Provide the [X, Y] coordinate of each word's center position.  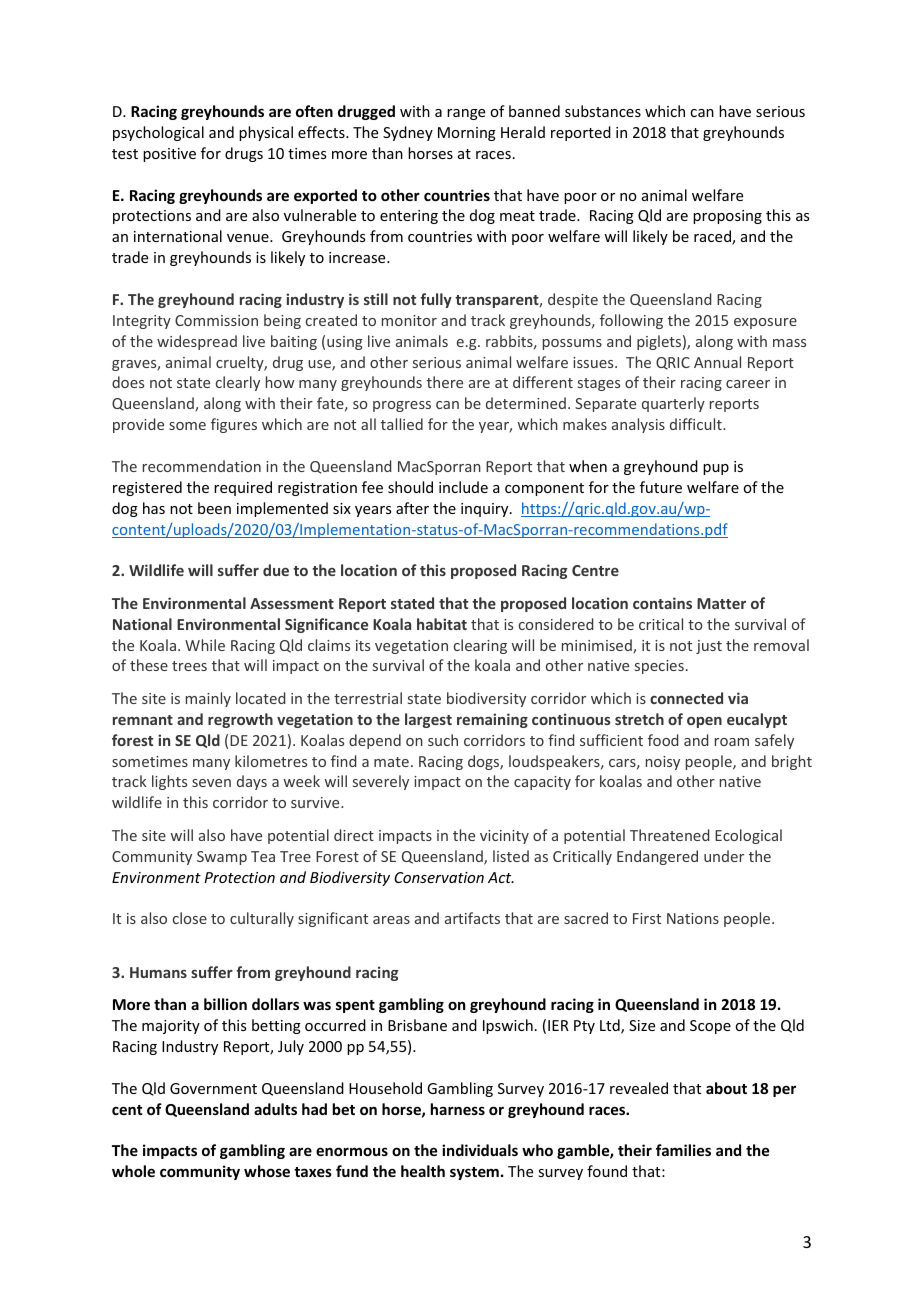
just [709, 647]
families [683, 1150]
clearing [480, 646]
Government [213, 1088]
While [205, 645]
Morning [467, 134]
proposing [727, 217]
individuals [480, 1150]
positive [169, 155]
